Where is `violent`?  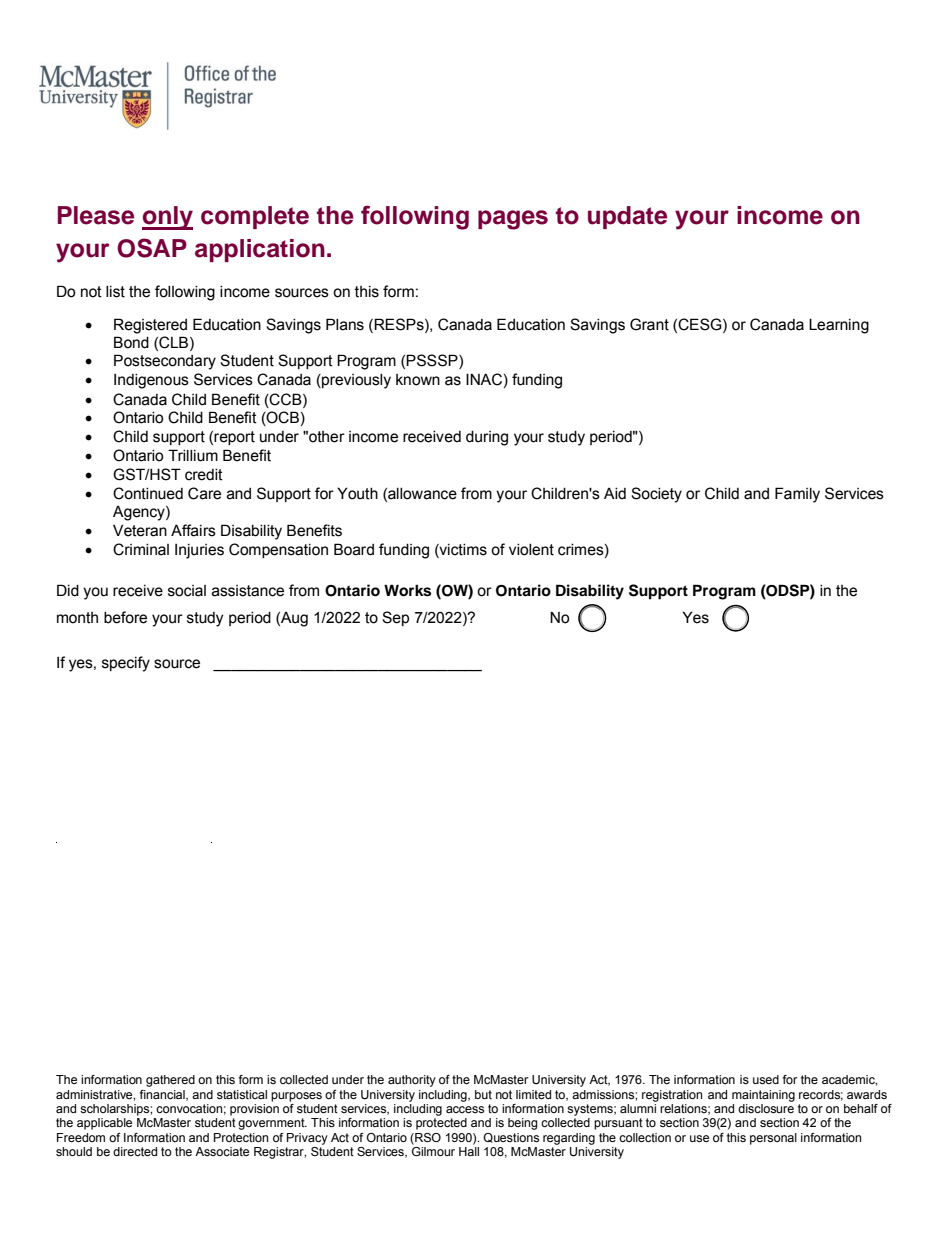 violent is located at coordinates (531, 550).
